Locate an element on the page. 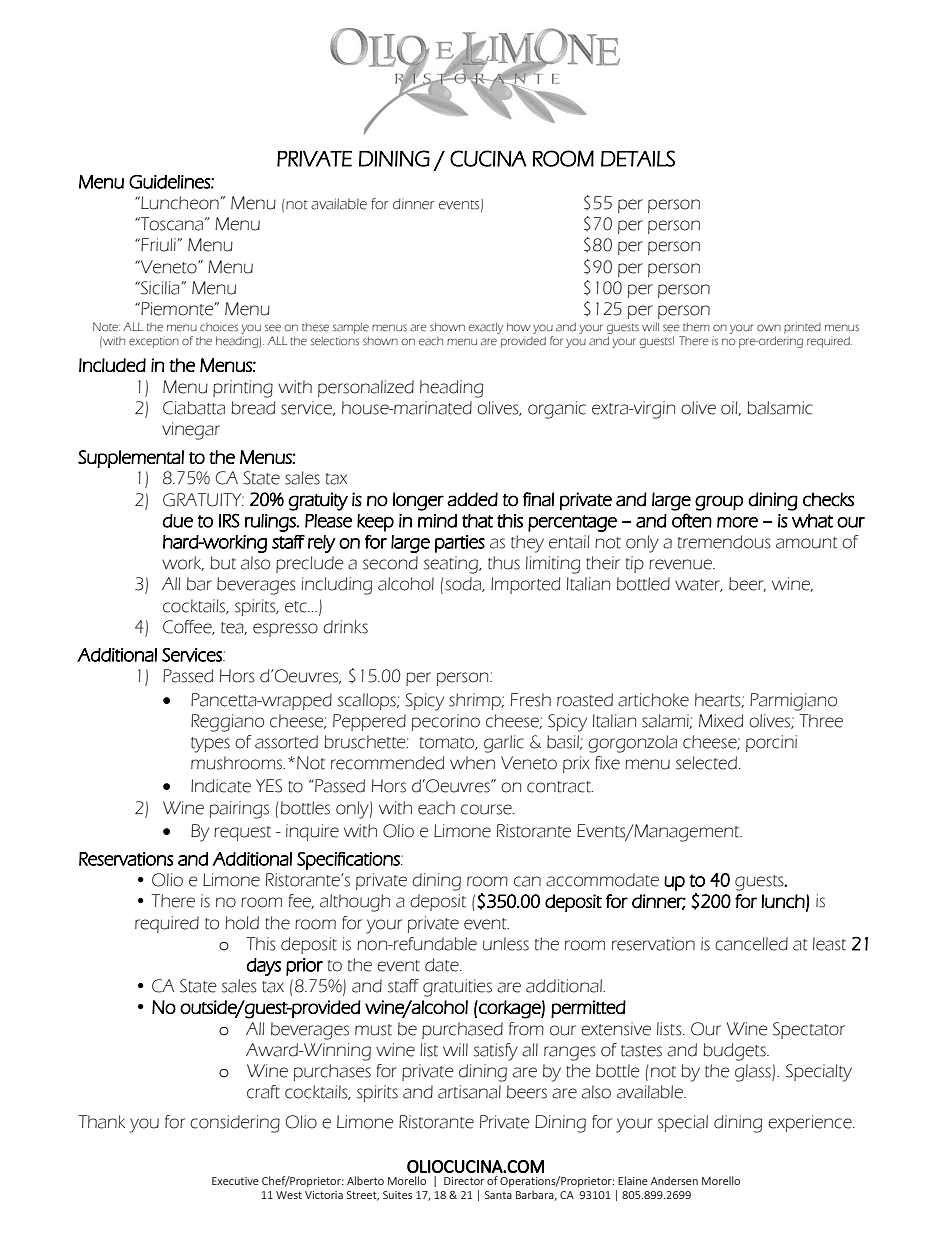 This document has height=1233, width=952. them is located at coordinates (696, 327).
